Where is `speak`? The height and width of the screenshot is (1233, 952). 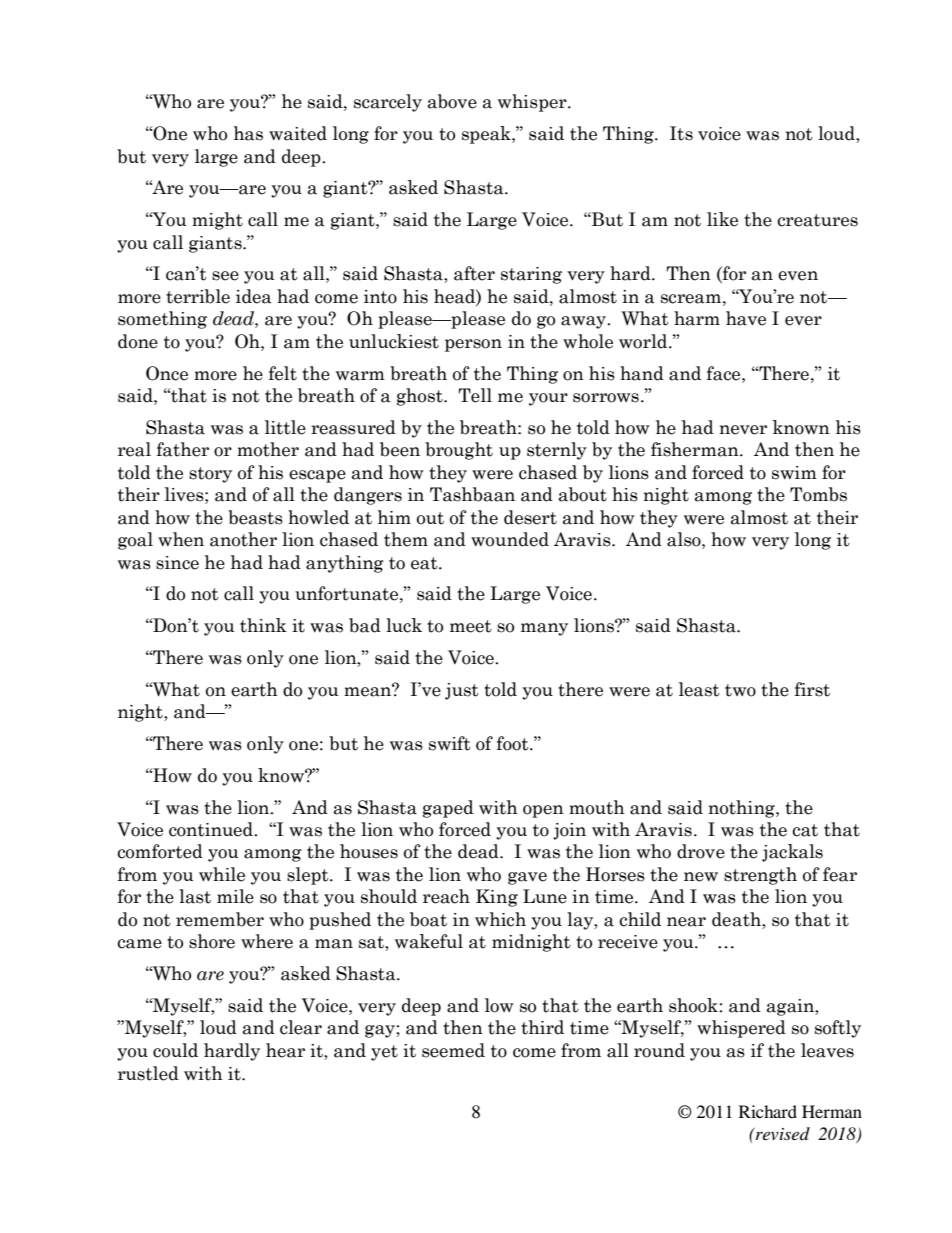
speak is located at coordinates (487, 135).
